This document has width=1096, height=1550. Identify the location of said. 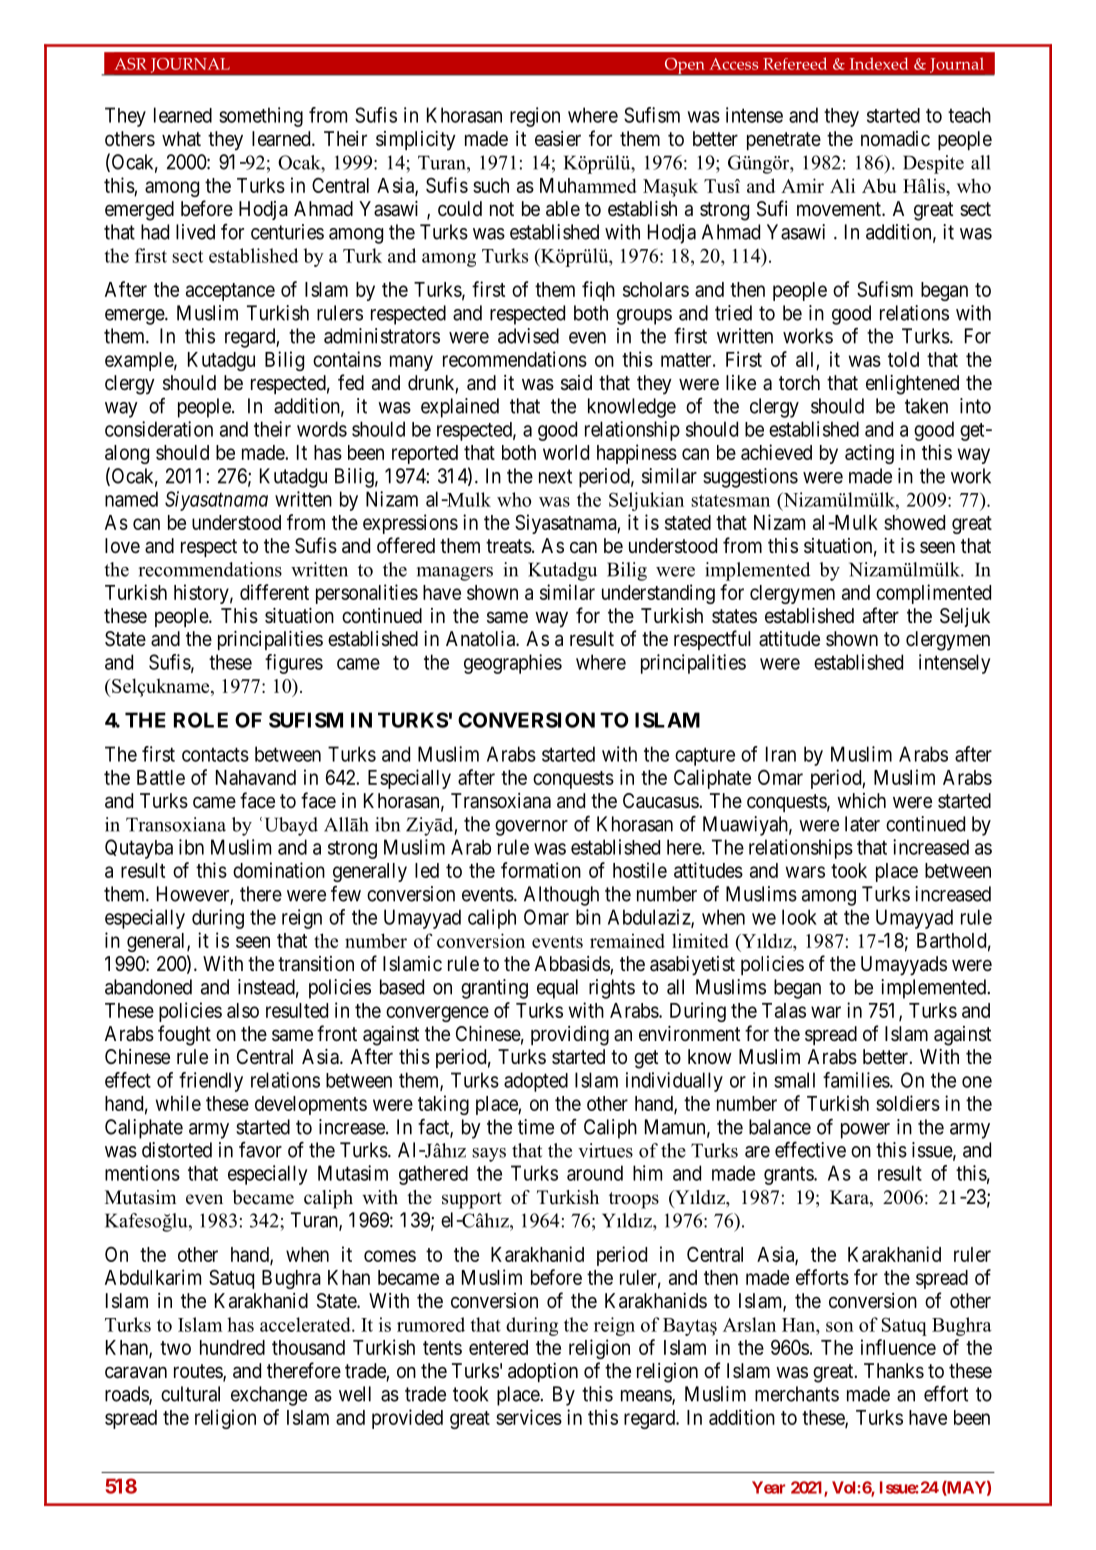
(576, 383).
